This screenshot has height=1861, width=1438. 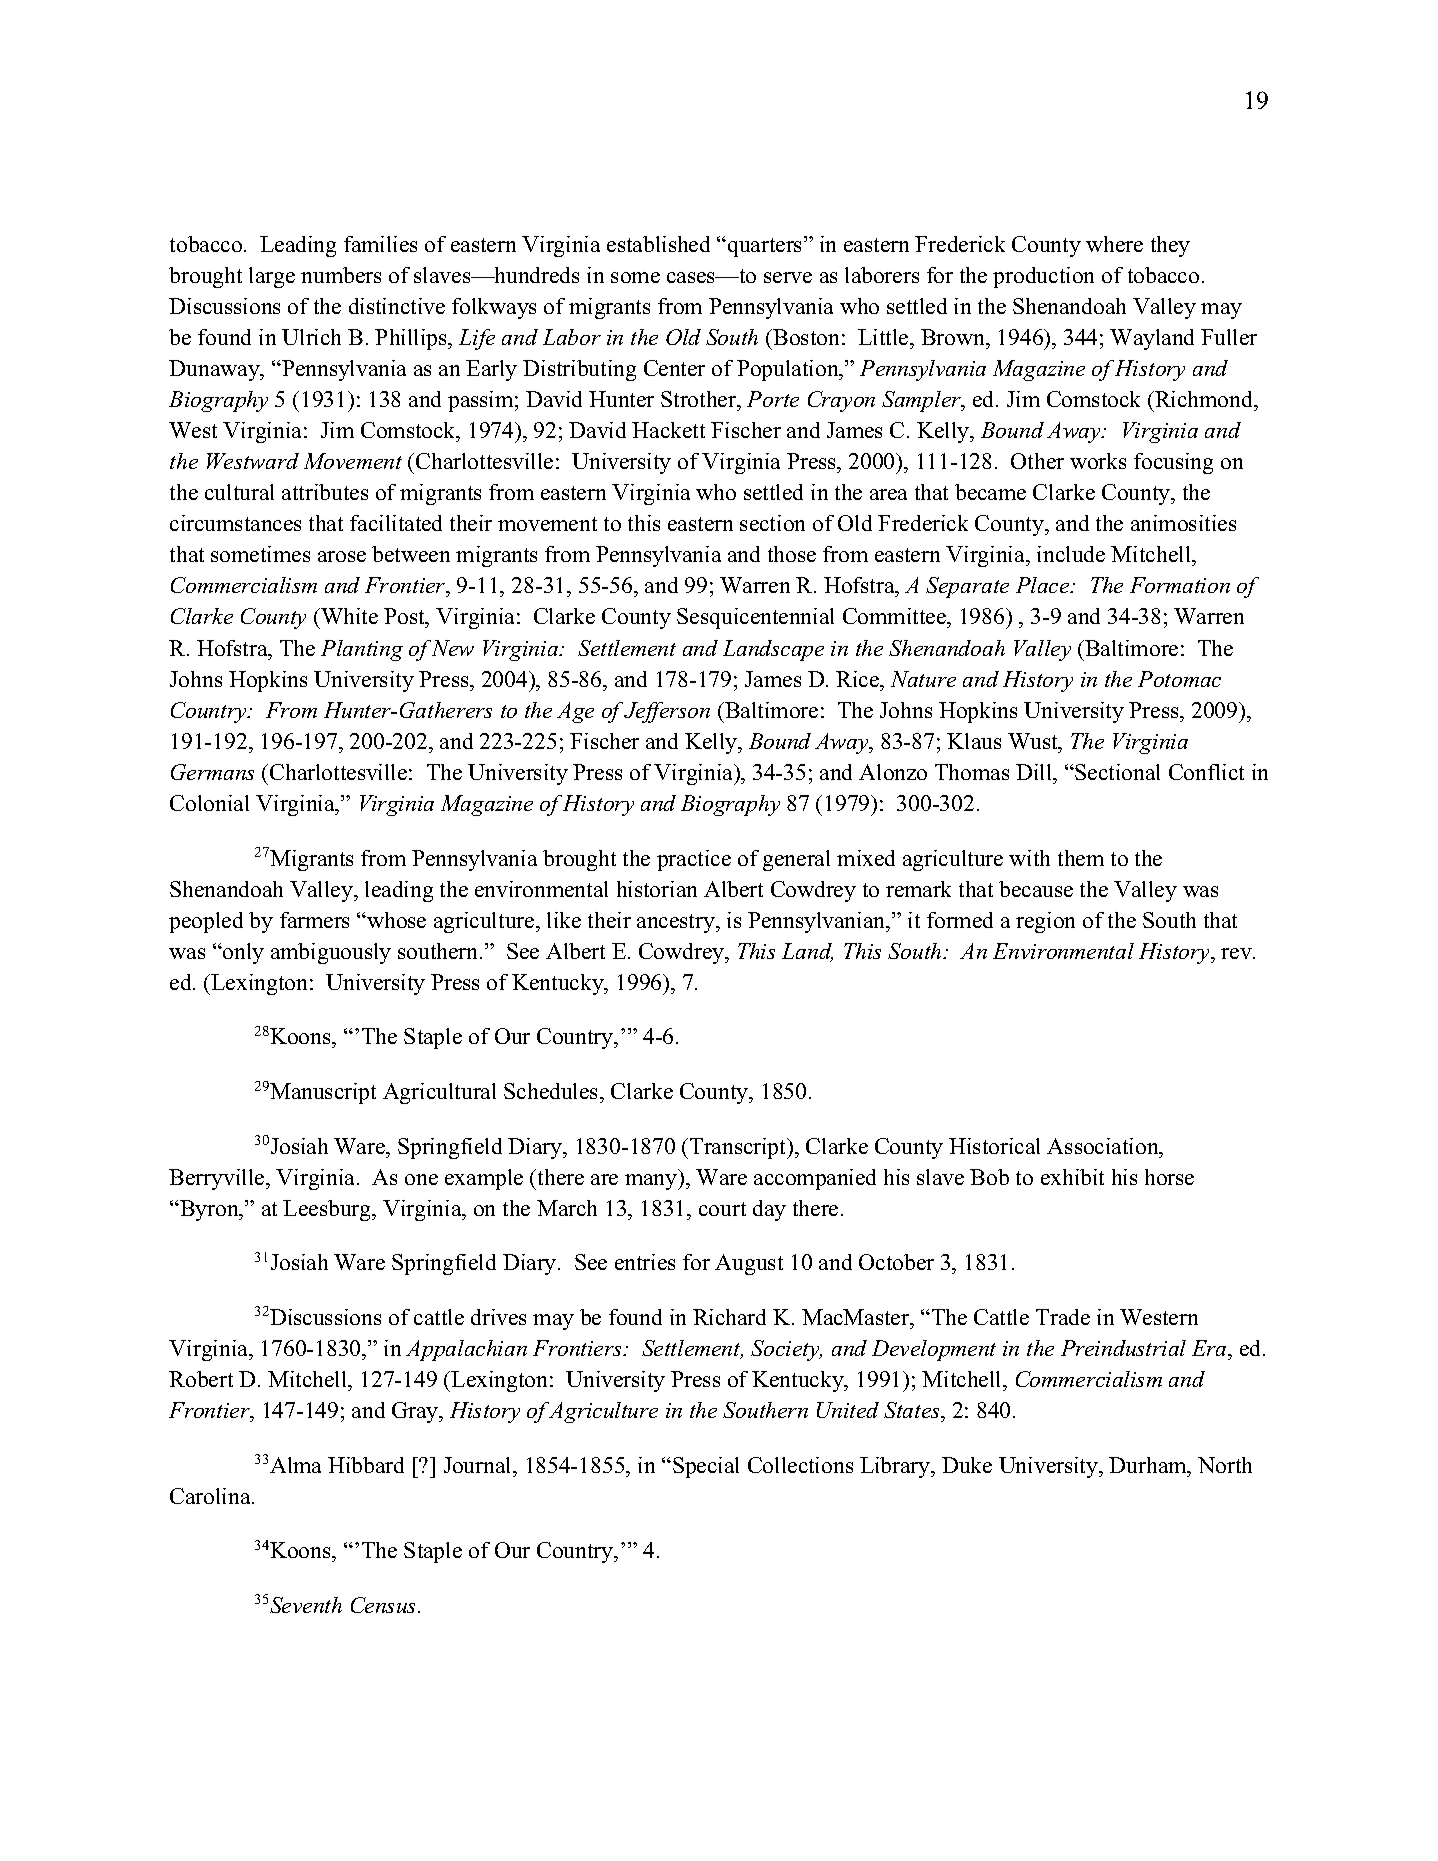 What do you see at coordinates (788, 277) in the screenshot?
I see `serve` at bounding box center [788, 277].
